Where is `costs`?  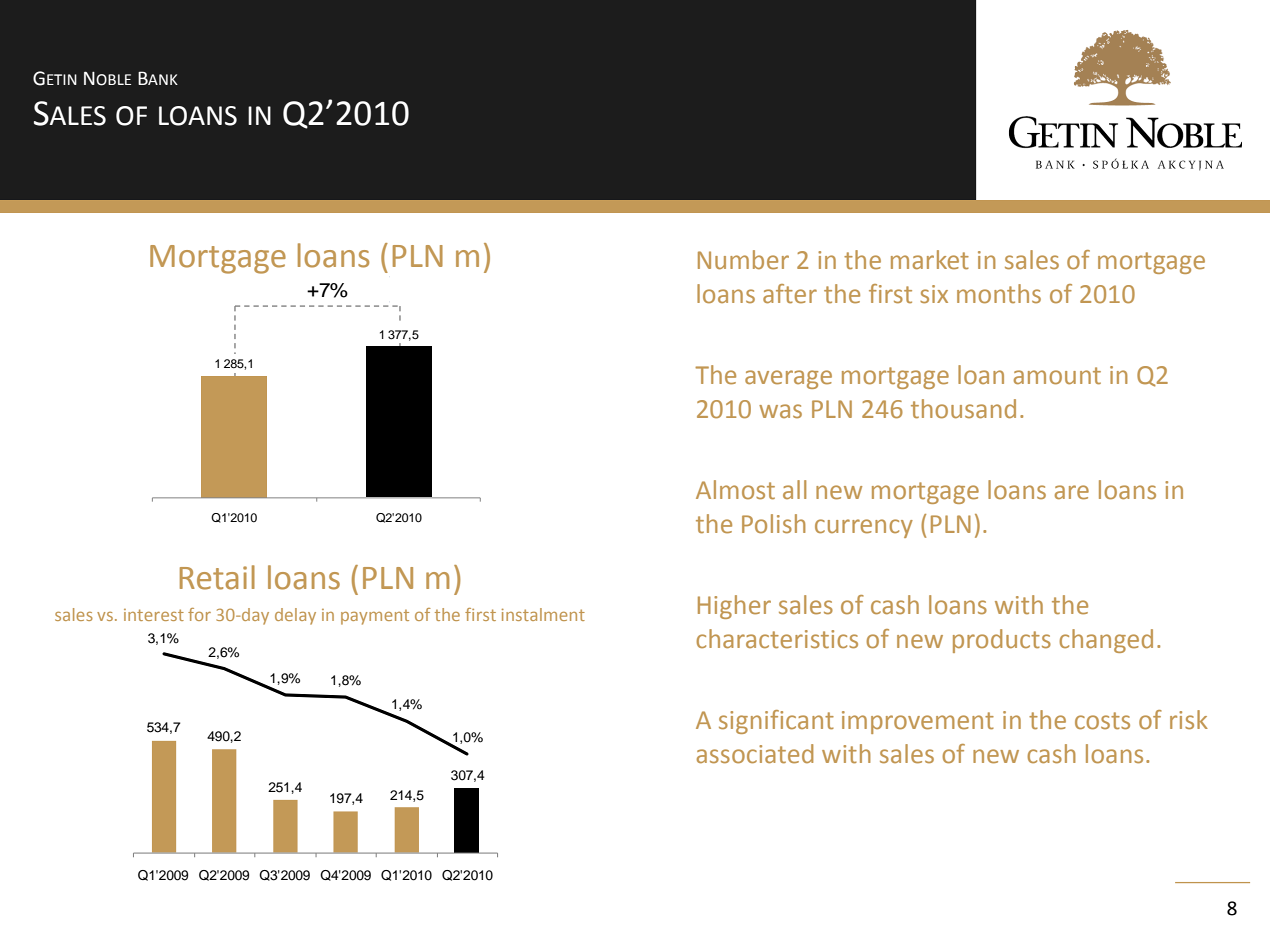 costs is located at coordinates (1102, 721).
